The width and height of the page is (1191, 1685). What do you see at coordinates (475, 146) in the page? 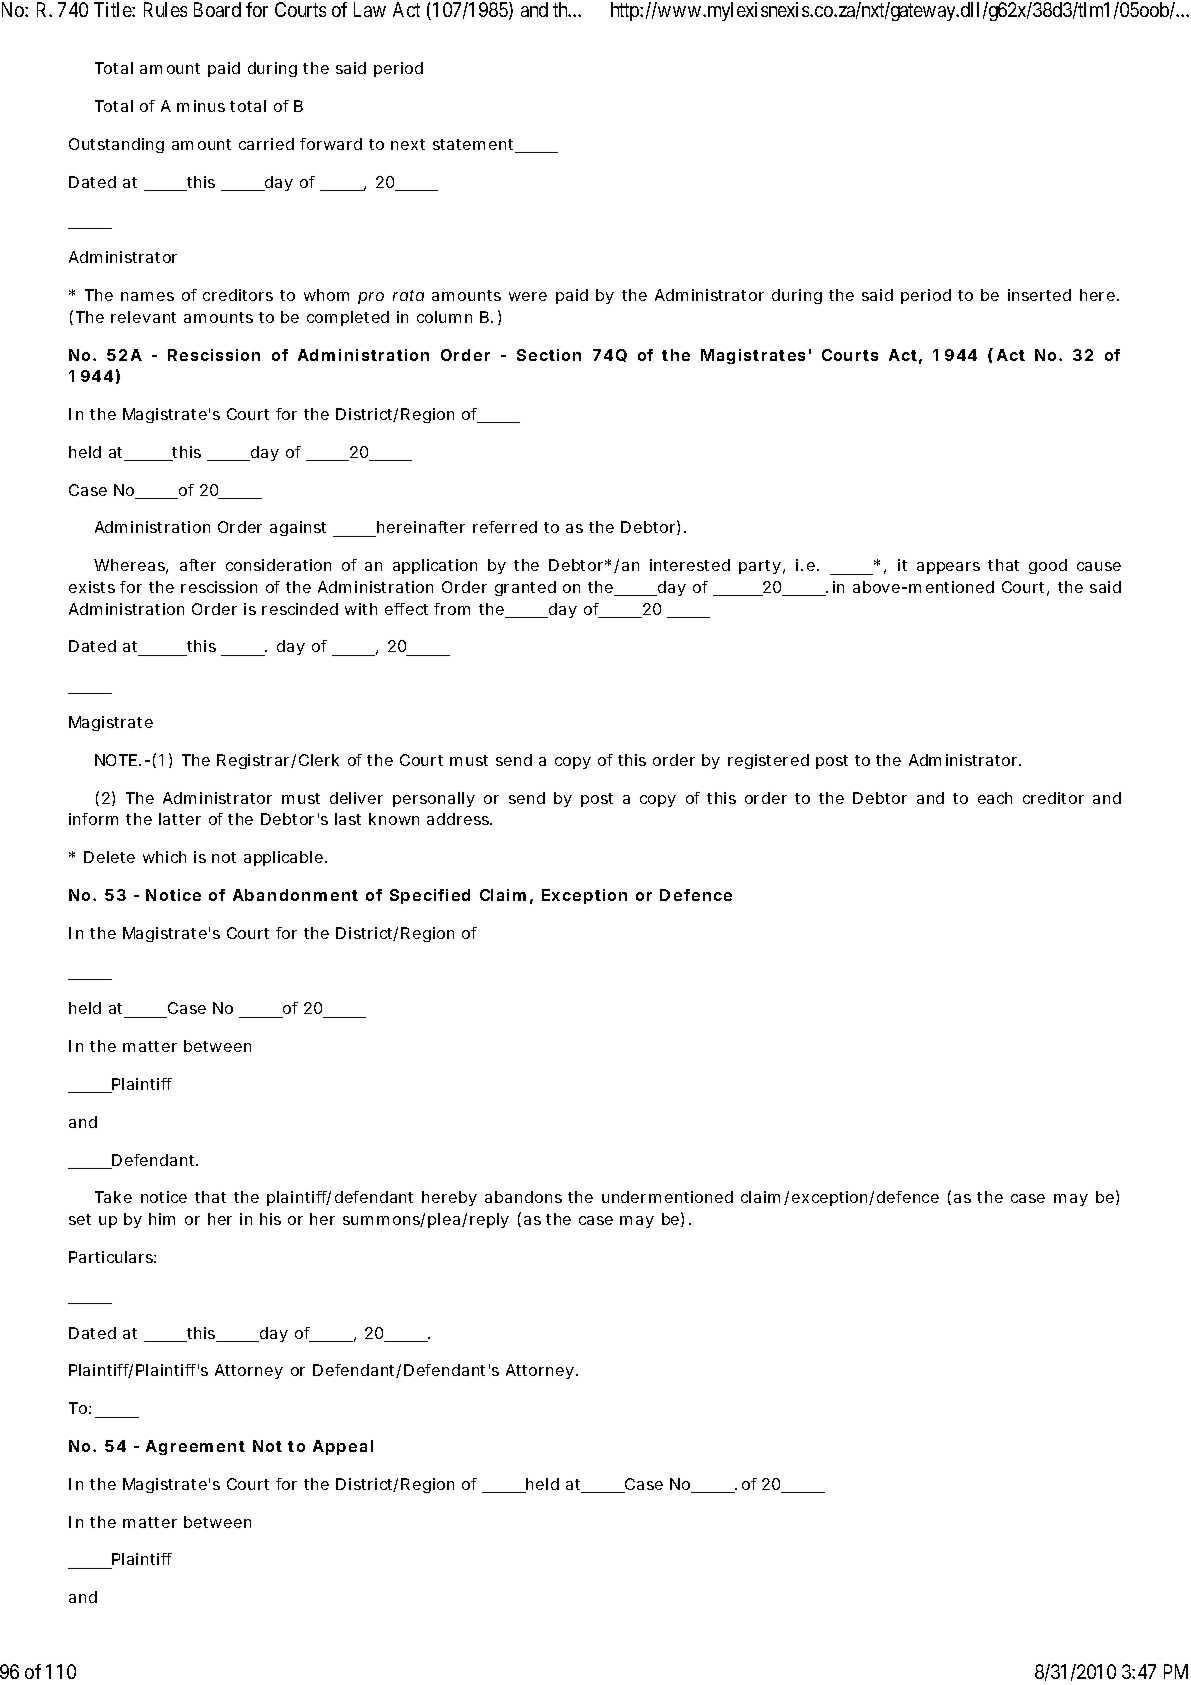
I see `statement` at bounding box center [475, 146].
